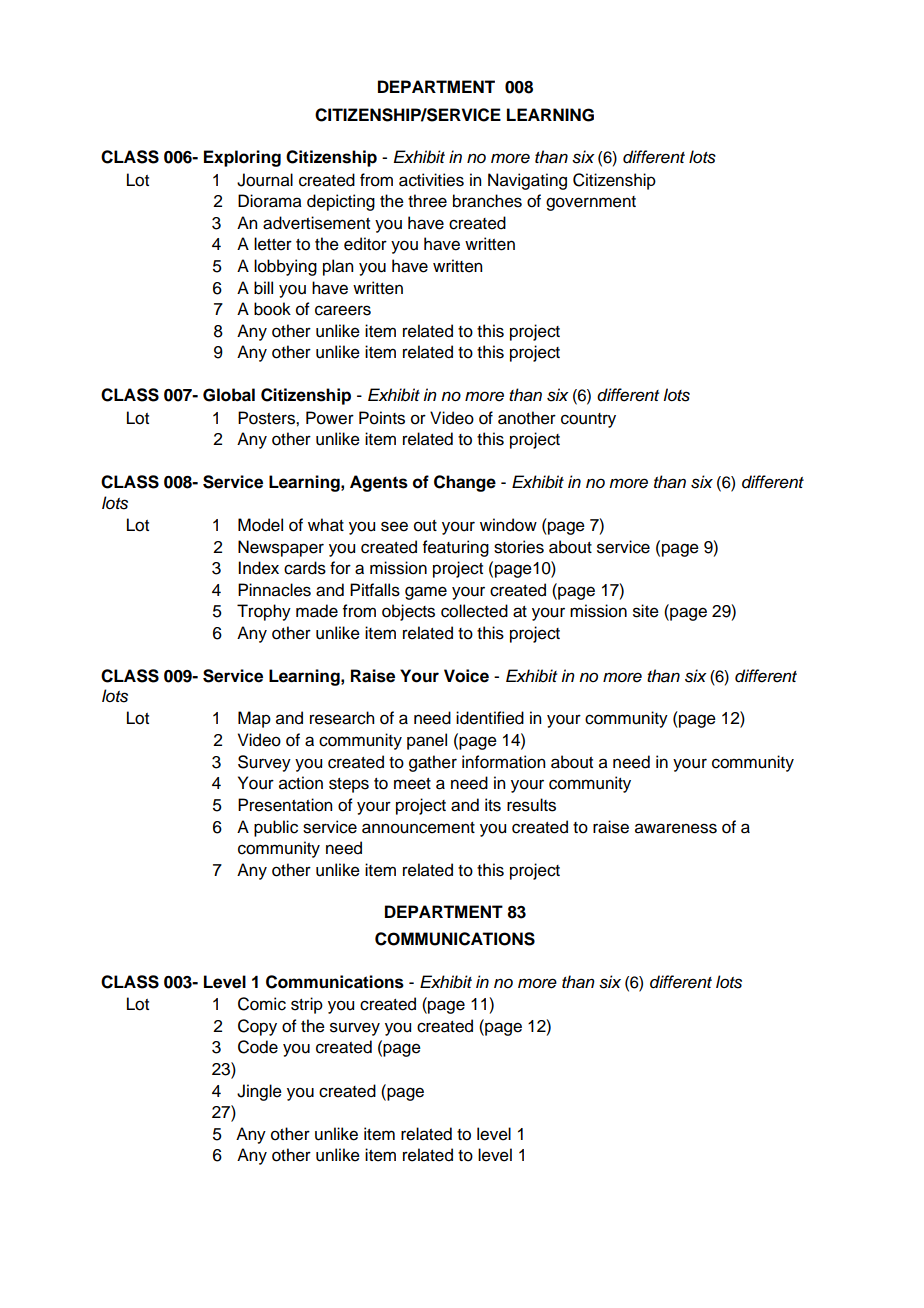 The image size is (924, 1308). What do you see at coordinates (258, 1047) in the image?
I see `Code` at bounding box center [258, 1047].
